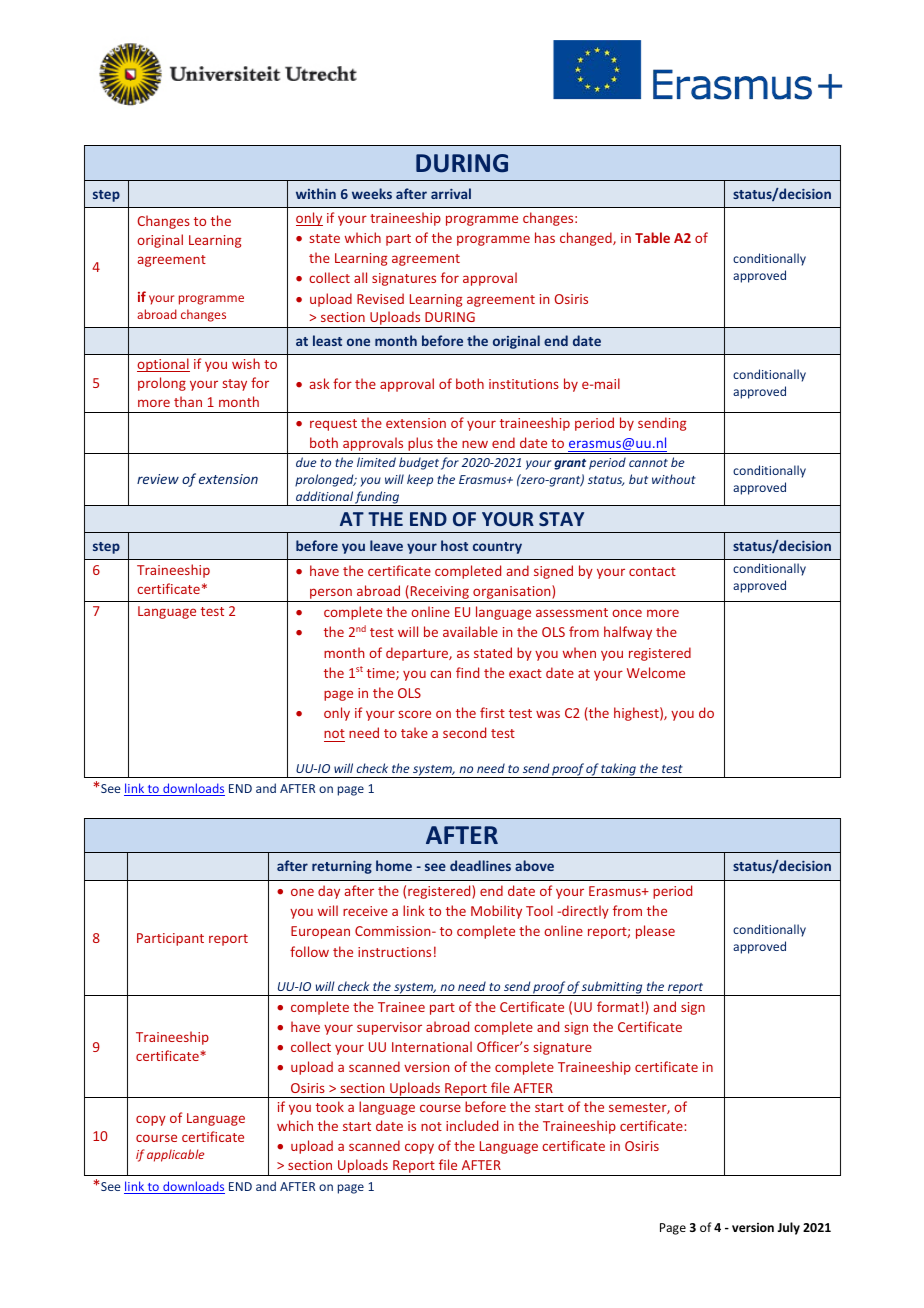 The height and width of the screenshot is (1308, 924). What do you see at coordinates (480, 865) in the screenshot?
I see `deadlines` at bounding box center [480, 865].
